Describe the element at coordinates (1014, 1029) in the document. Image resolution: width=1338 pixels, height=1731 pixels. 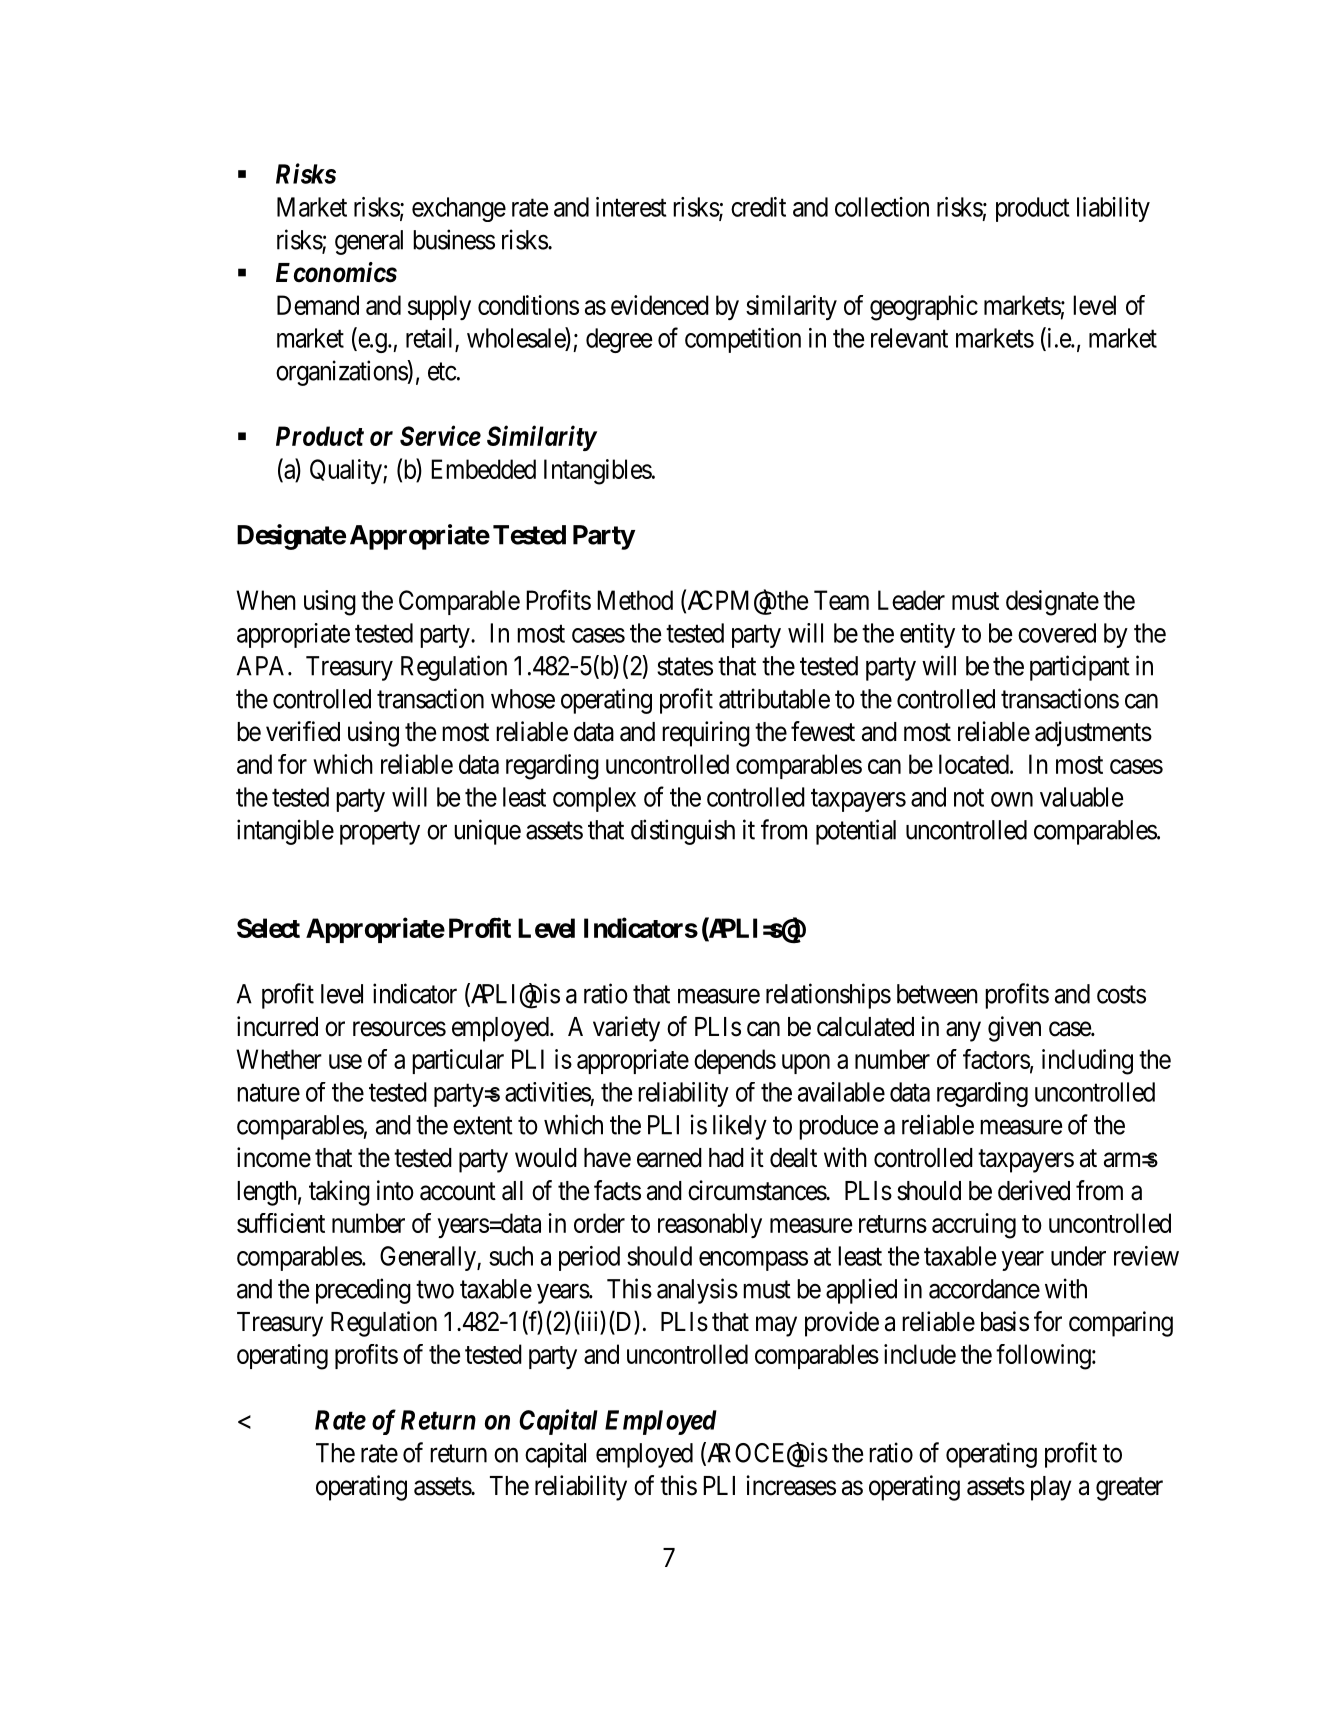
I see `given` at that location.
